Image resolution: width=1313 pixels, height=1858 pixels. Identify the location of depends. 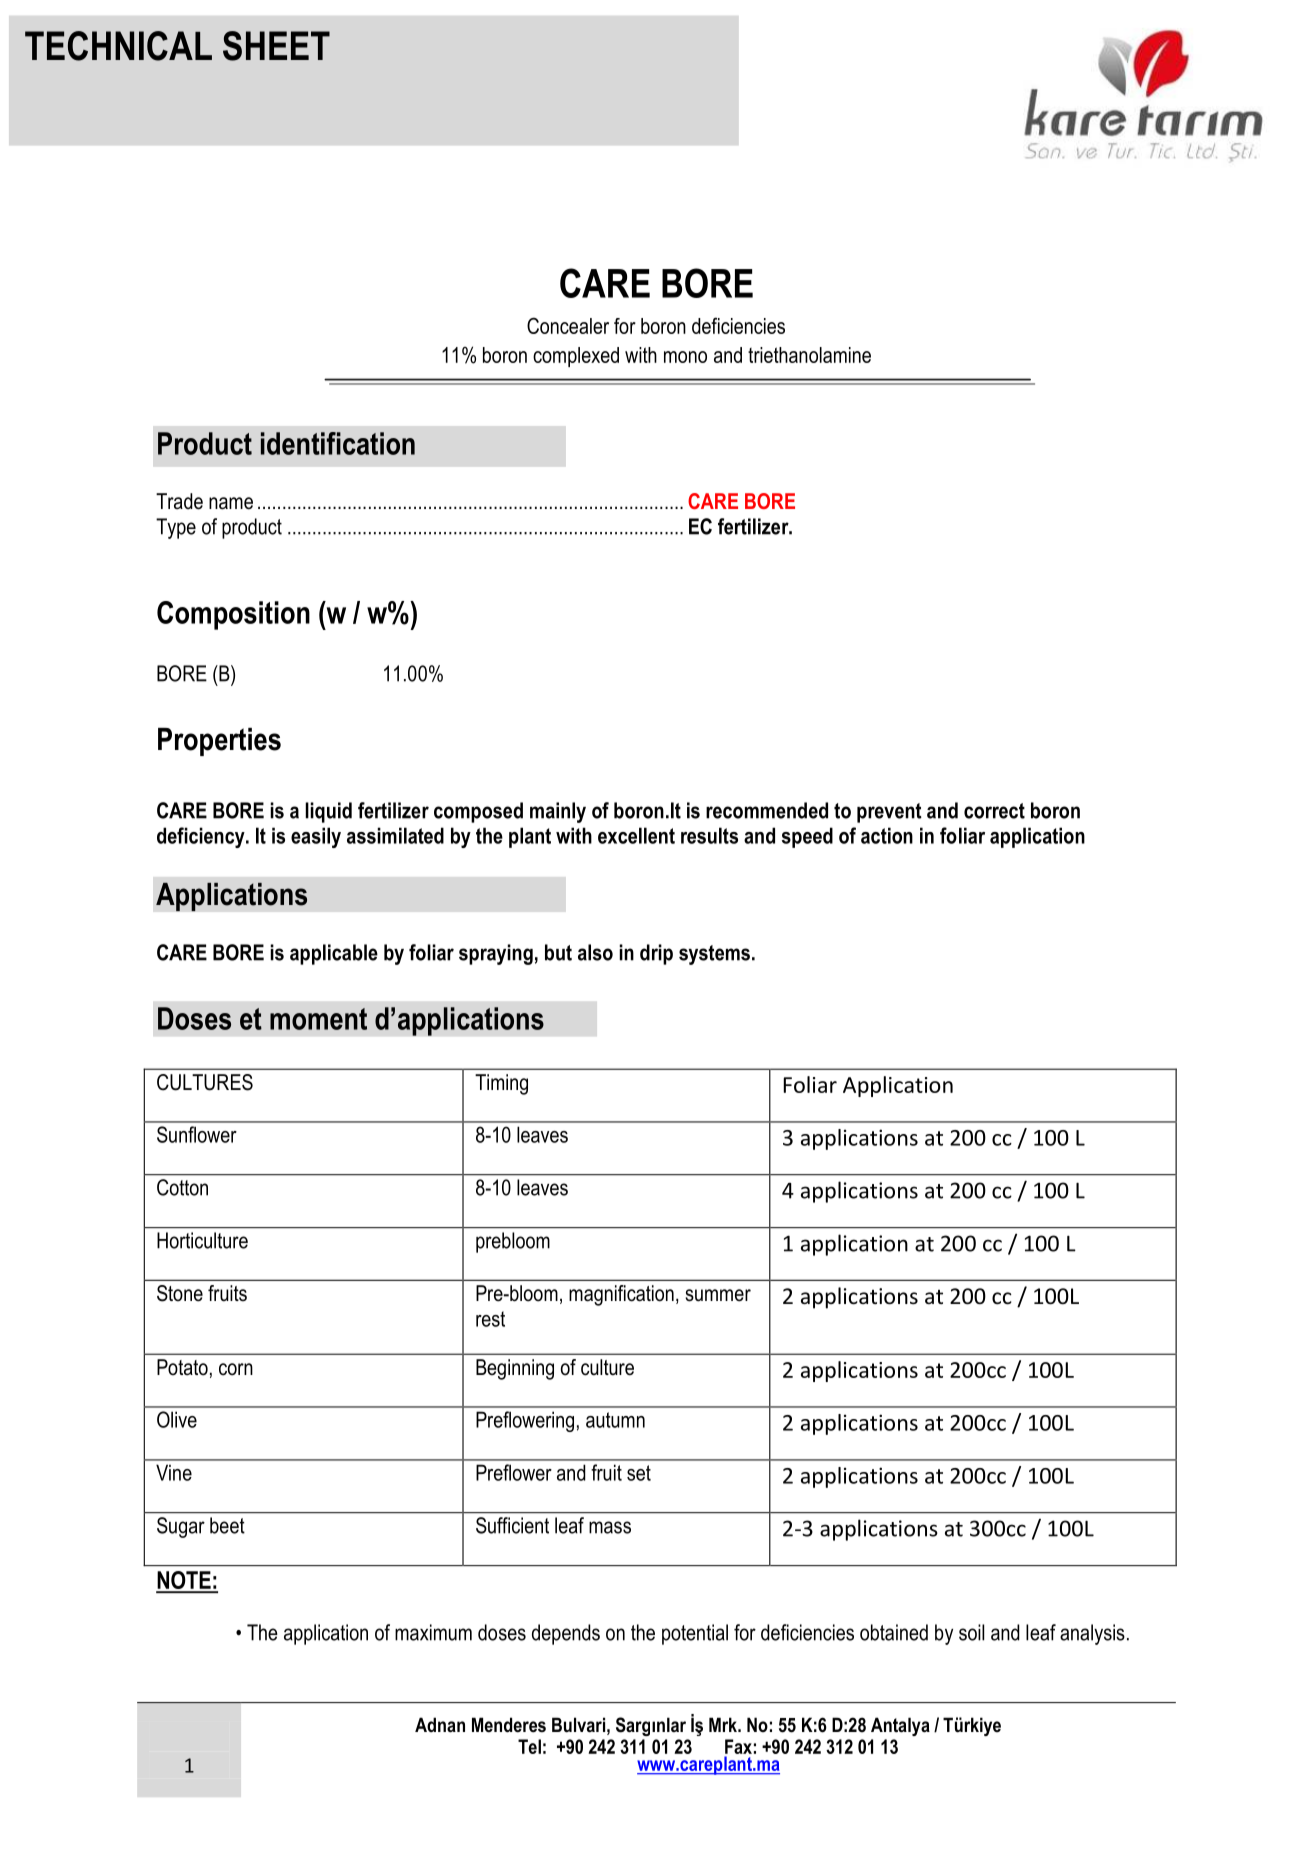
(566, 1634).
